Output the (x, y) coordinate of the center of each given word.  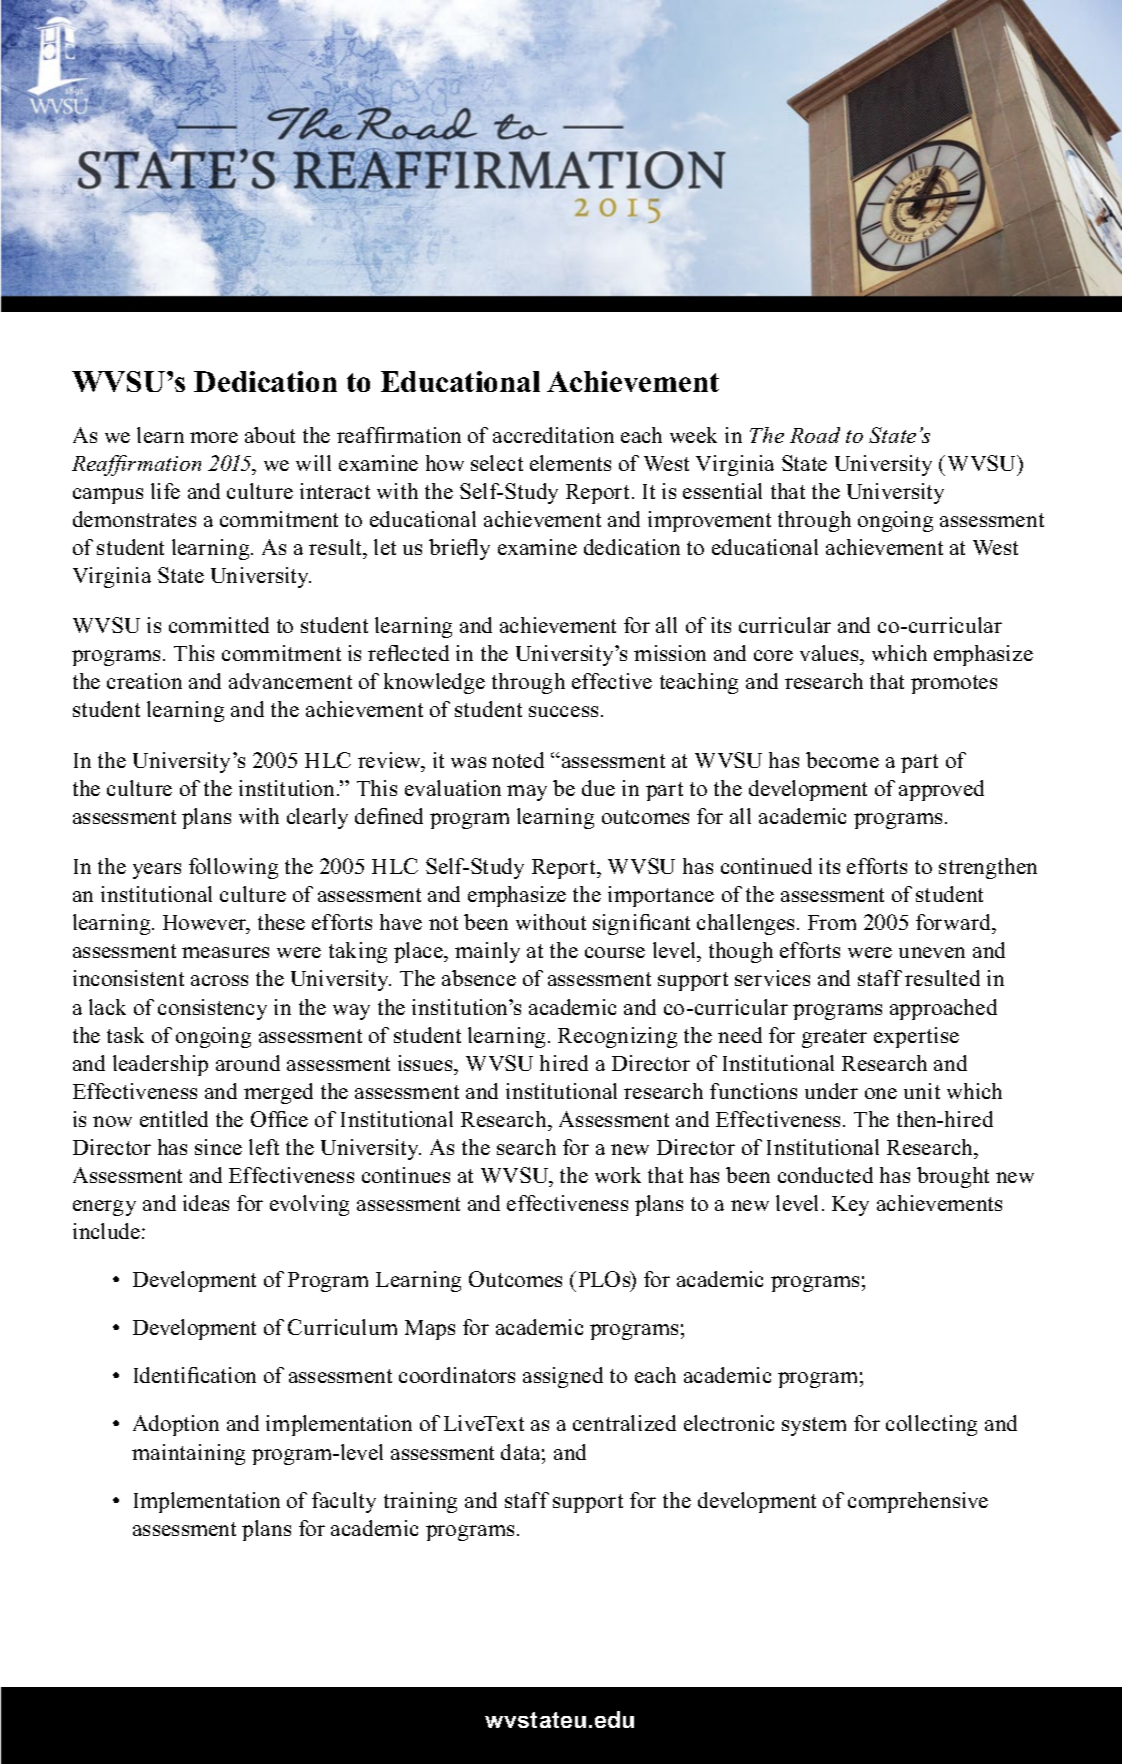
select (497, 463)
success (563, 711)
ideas (206, 1203)
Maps (430, 1330)
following (233, 868)
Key (850, 1206)
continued (766, 866)
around (248, 1063)
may (527, 793)
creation (144, 681)
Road (815, 435)
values (830, 655)
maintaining (188, 1454)
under (831, 1091)
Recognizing (617, 1037)
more (214, 437)
